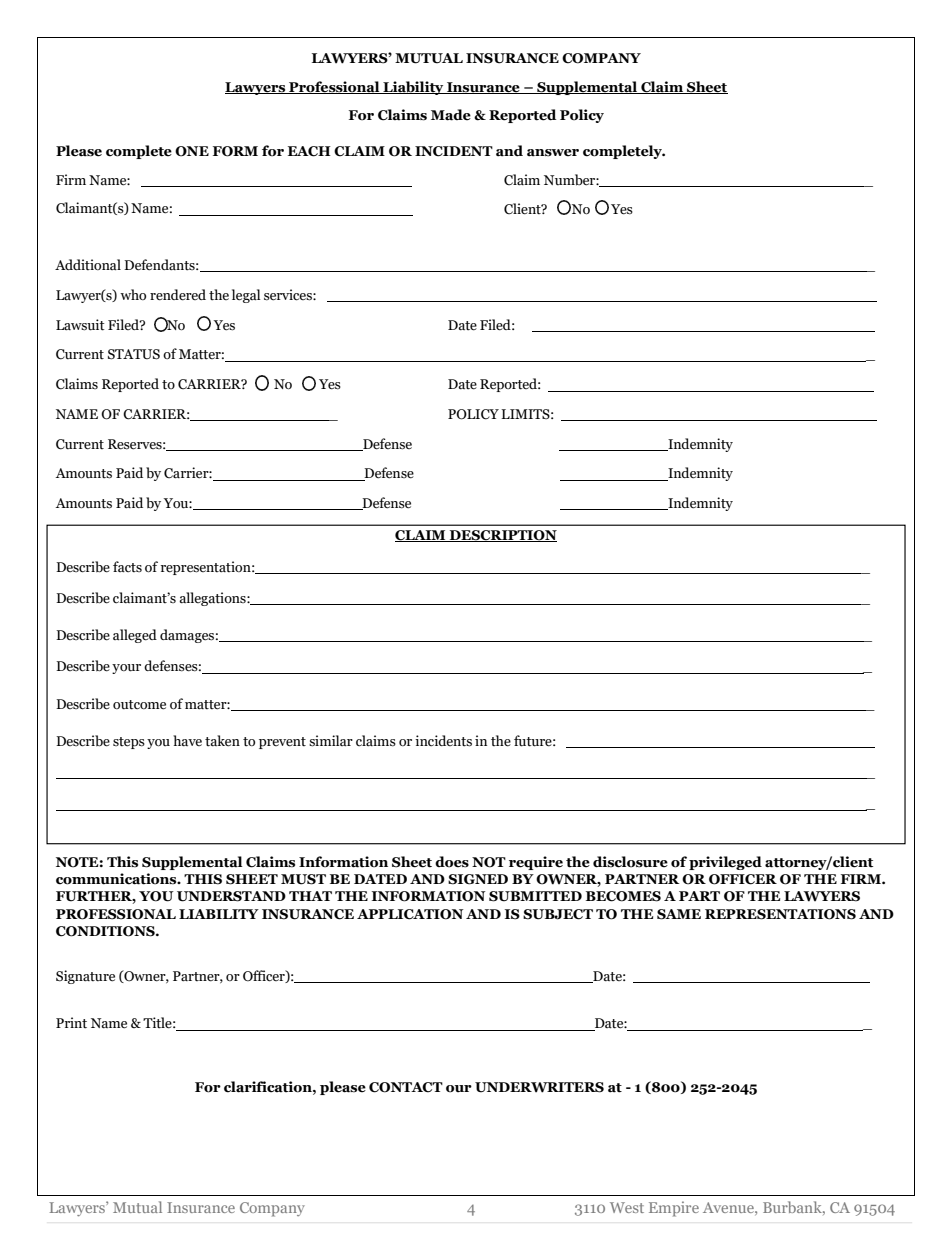  What do you see at coordinates (126, 669) in the screenshot?
I see `your` at bounding box center [126, 669].
